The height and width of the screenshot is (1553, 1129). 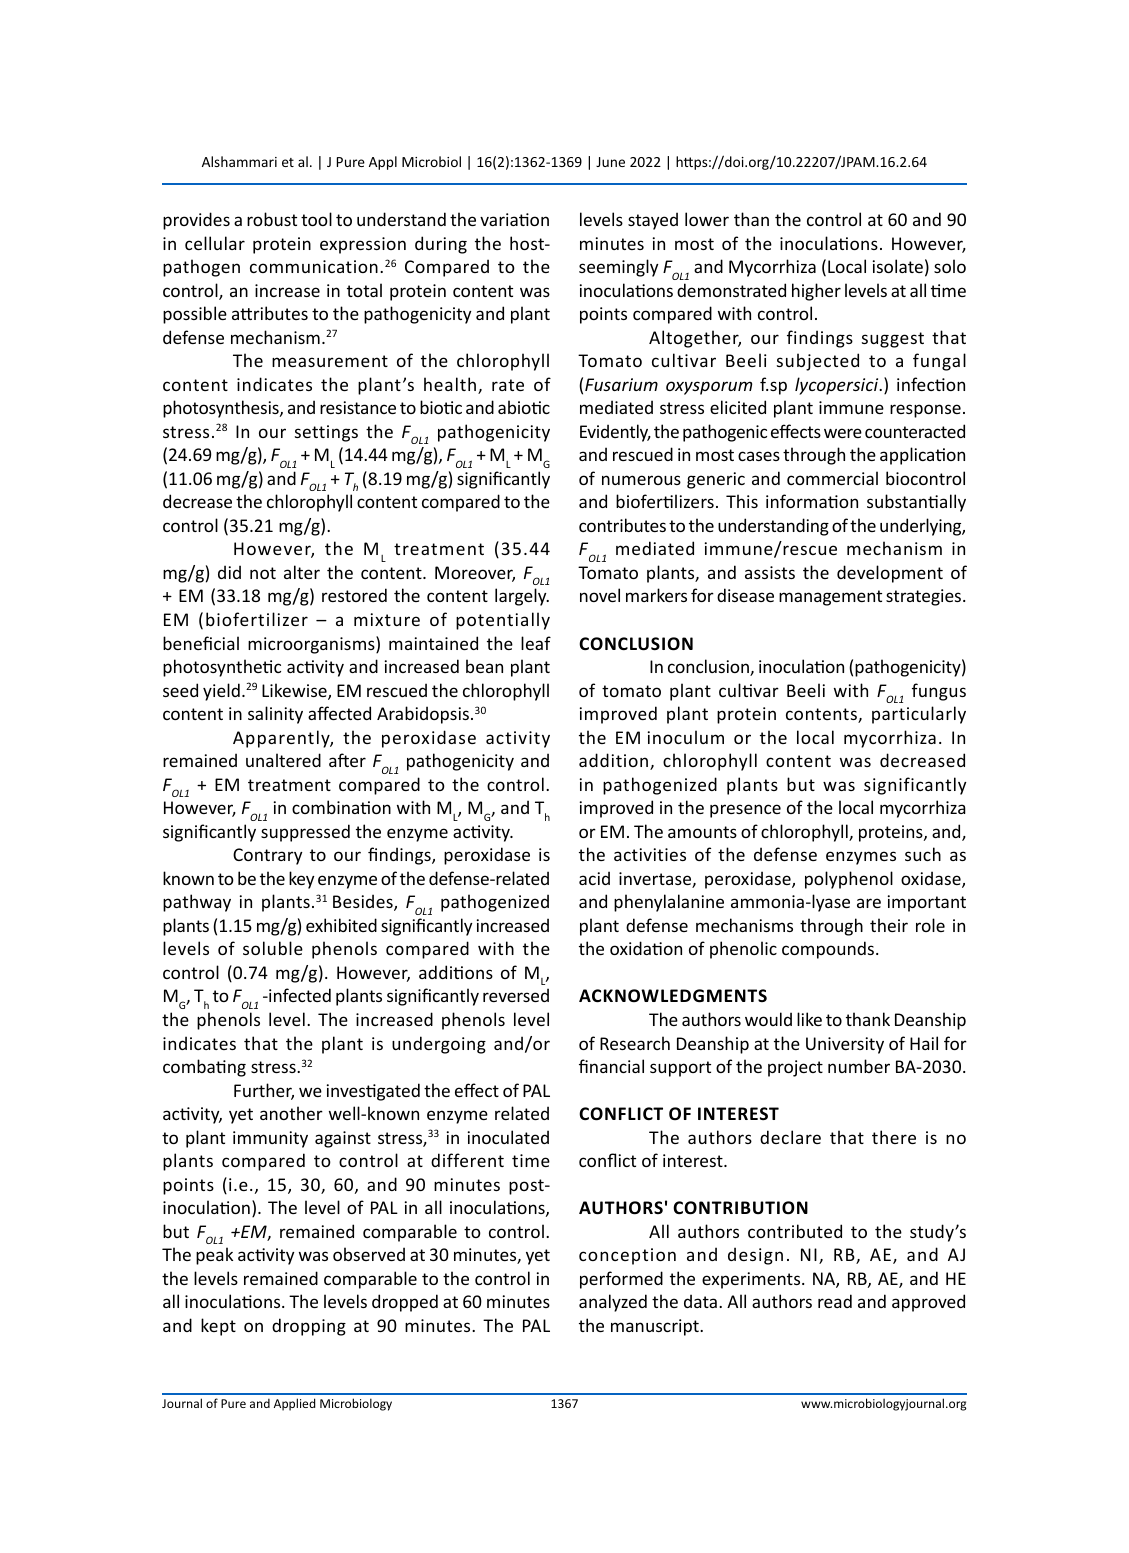 I want to click on dropping, so click(x=309, y=1327).
